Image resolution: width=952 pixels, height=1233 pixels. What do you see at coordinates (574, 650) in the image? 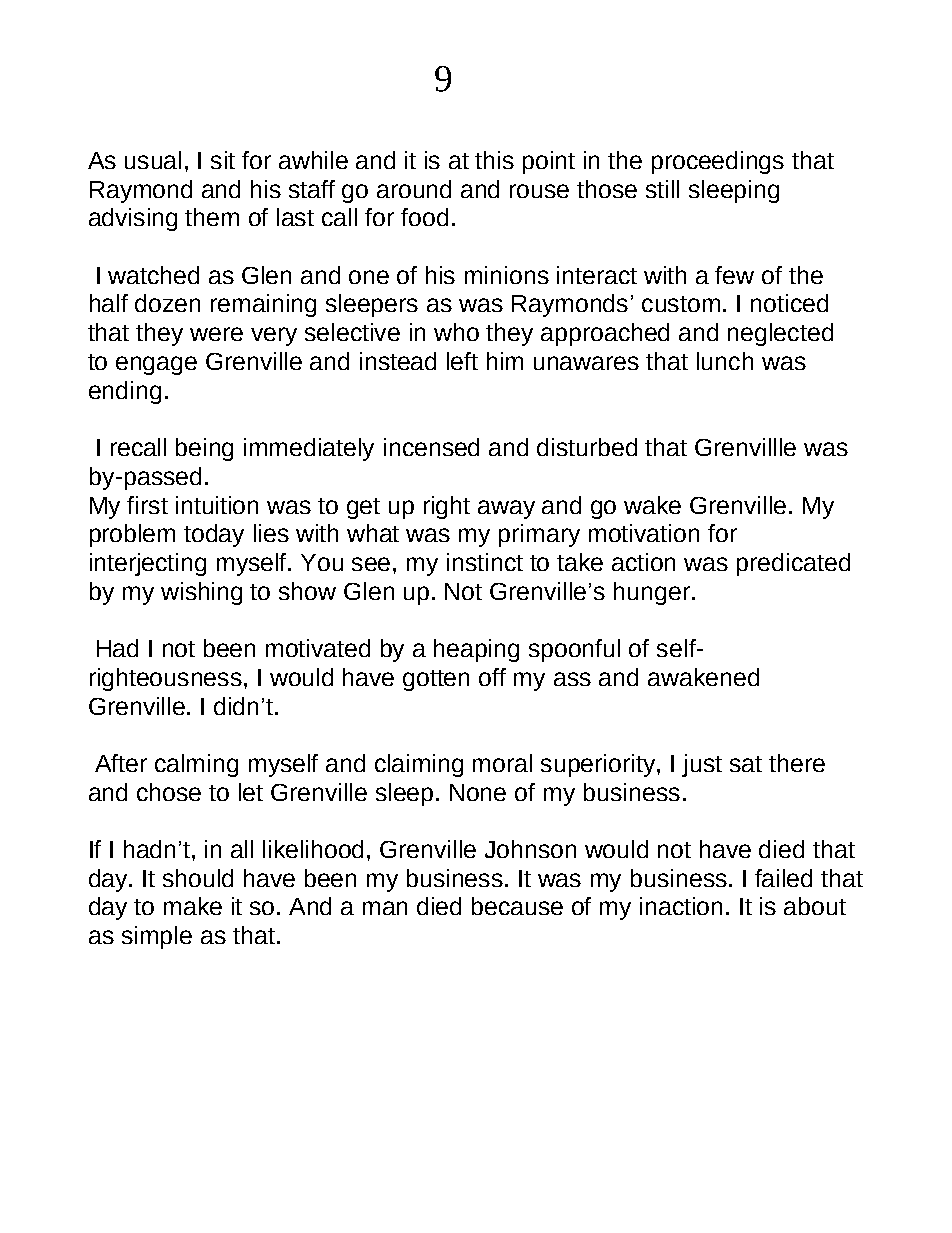
I see `spoonful` at bounding box center [574, 650].
